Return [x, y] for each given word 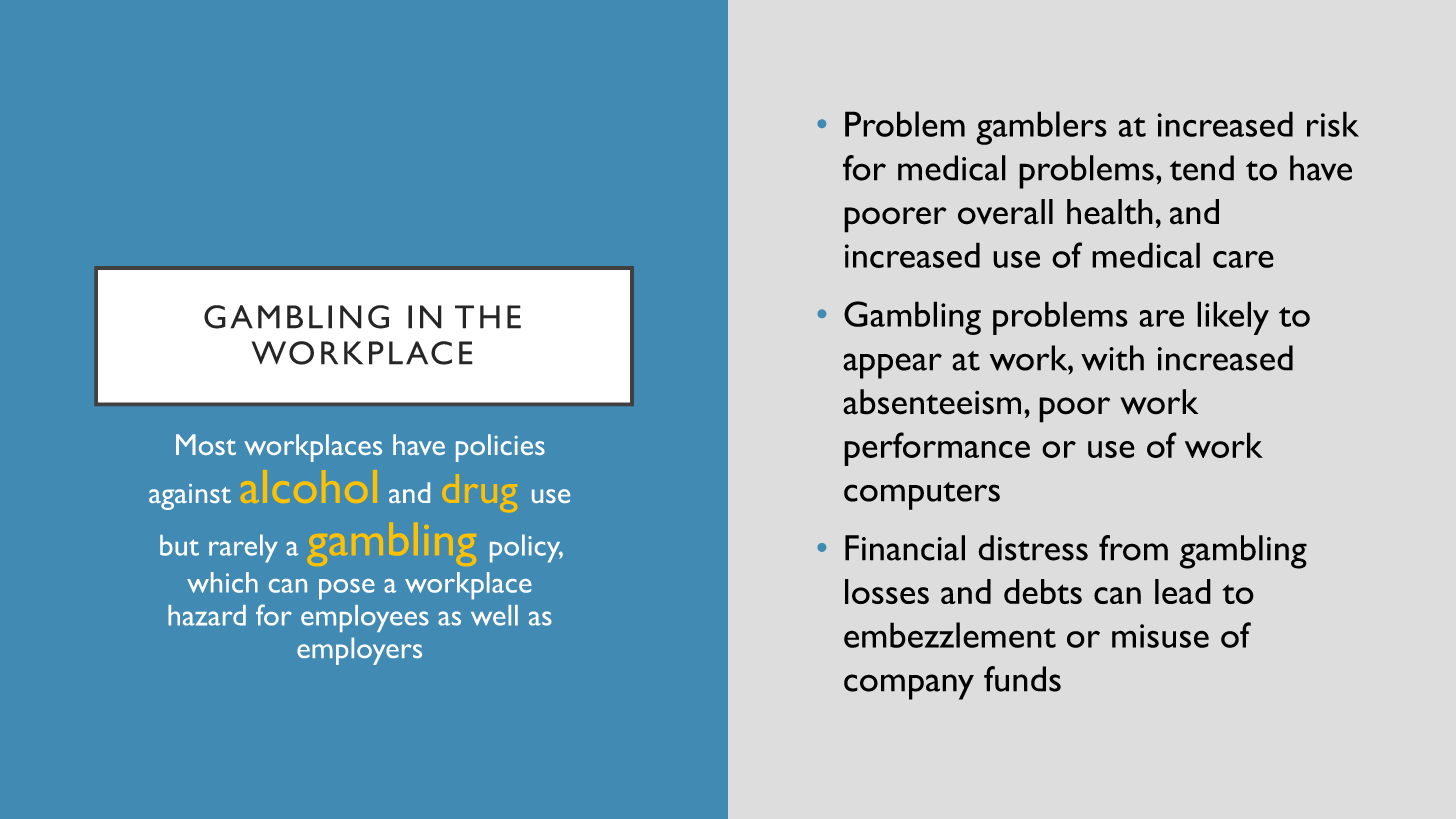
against [190, 497]
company [909, 687]
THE [488, 317]
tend [1202, 168]
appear [892, 366]
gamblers [1041, 128]
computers [922, 496]
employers [359, 651]
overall [1005, 212]
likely [1233, 318]
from [1133, 548]
